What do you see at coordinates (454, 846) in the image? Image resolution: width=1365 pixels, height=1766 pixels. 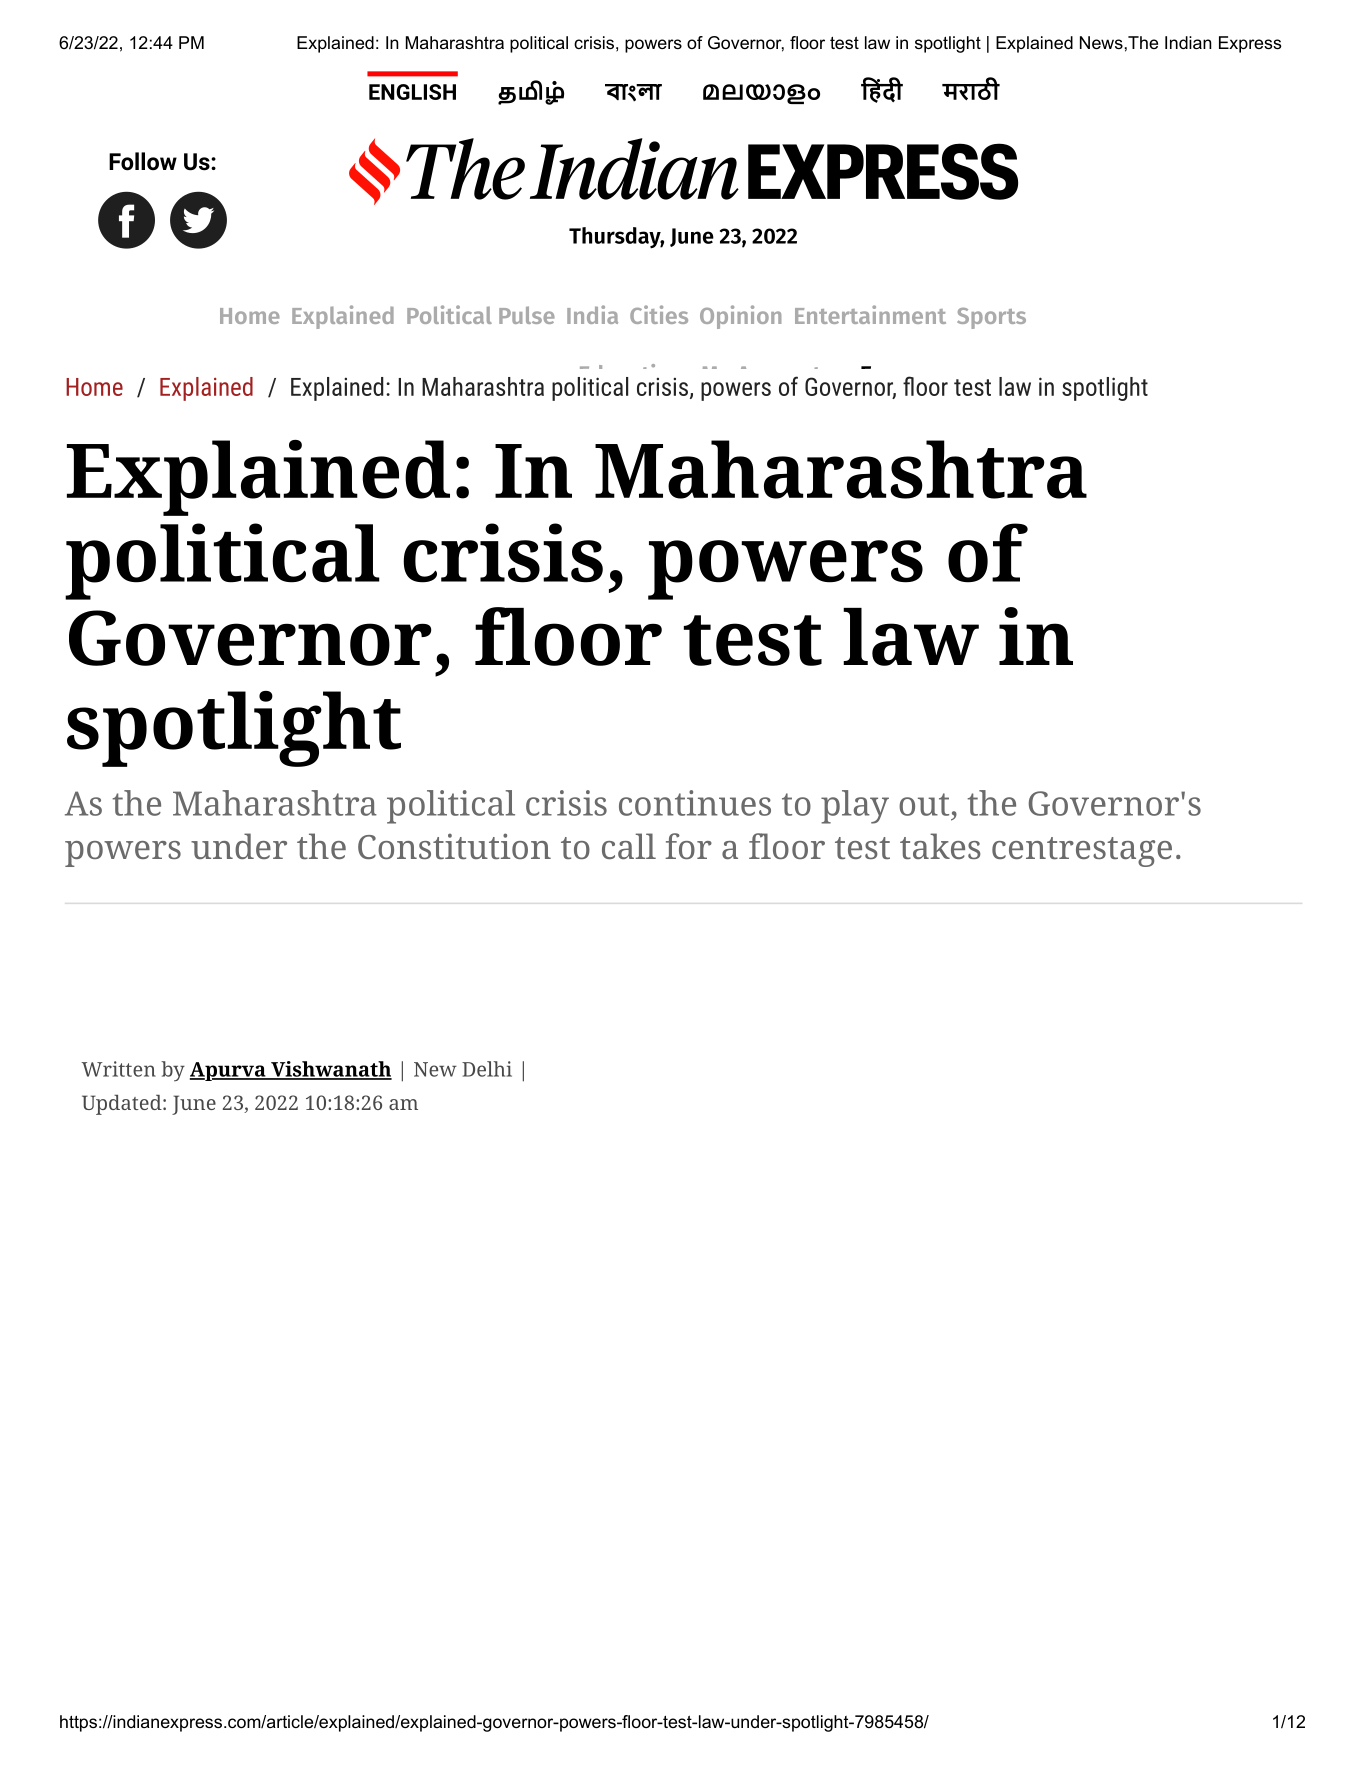 I see `Constitution` at bounding box center [454, 846].
